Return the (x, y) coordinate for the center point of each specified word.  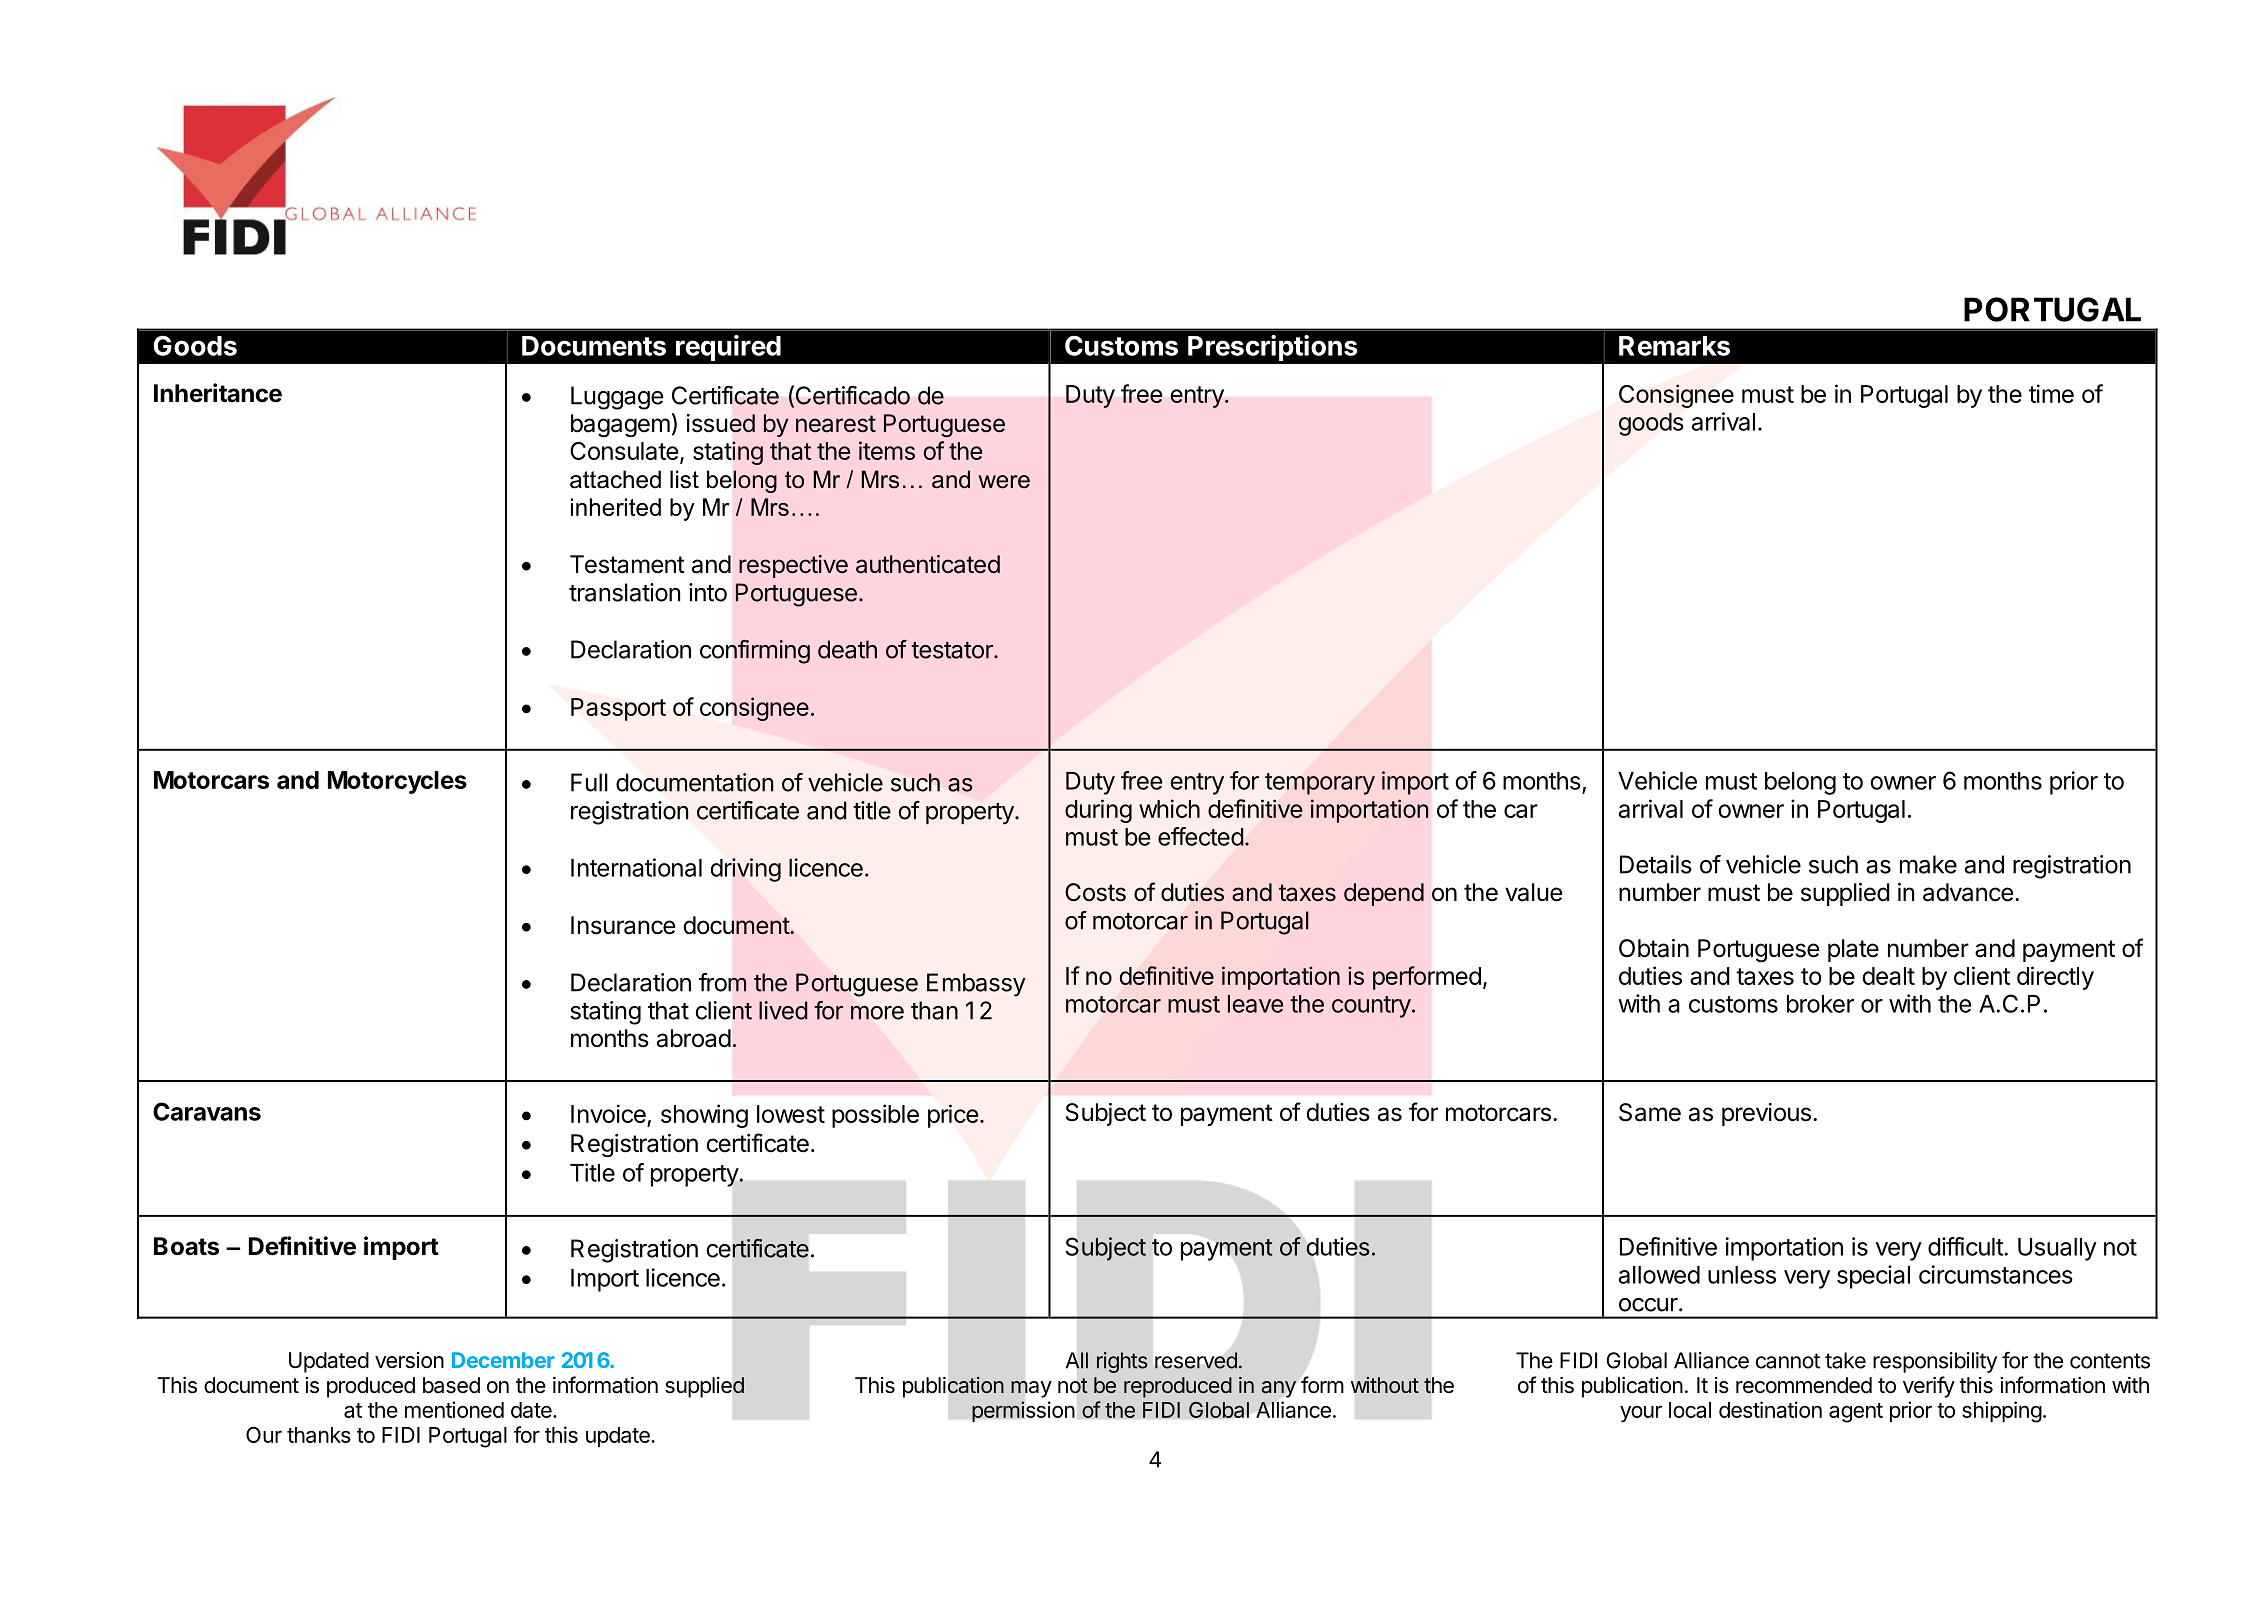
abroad (694, 1038)
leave (1255, 1004)
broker (1820, 1004)
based (451, 1385)
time (2051, 393)
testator (953, 650)
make (1928, 864)
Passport (618, 709)
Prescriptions (1272, 348)
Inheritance (218, 393)
